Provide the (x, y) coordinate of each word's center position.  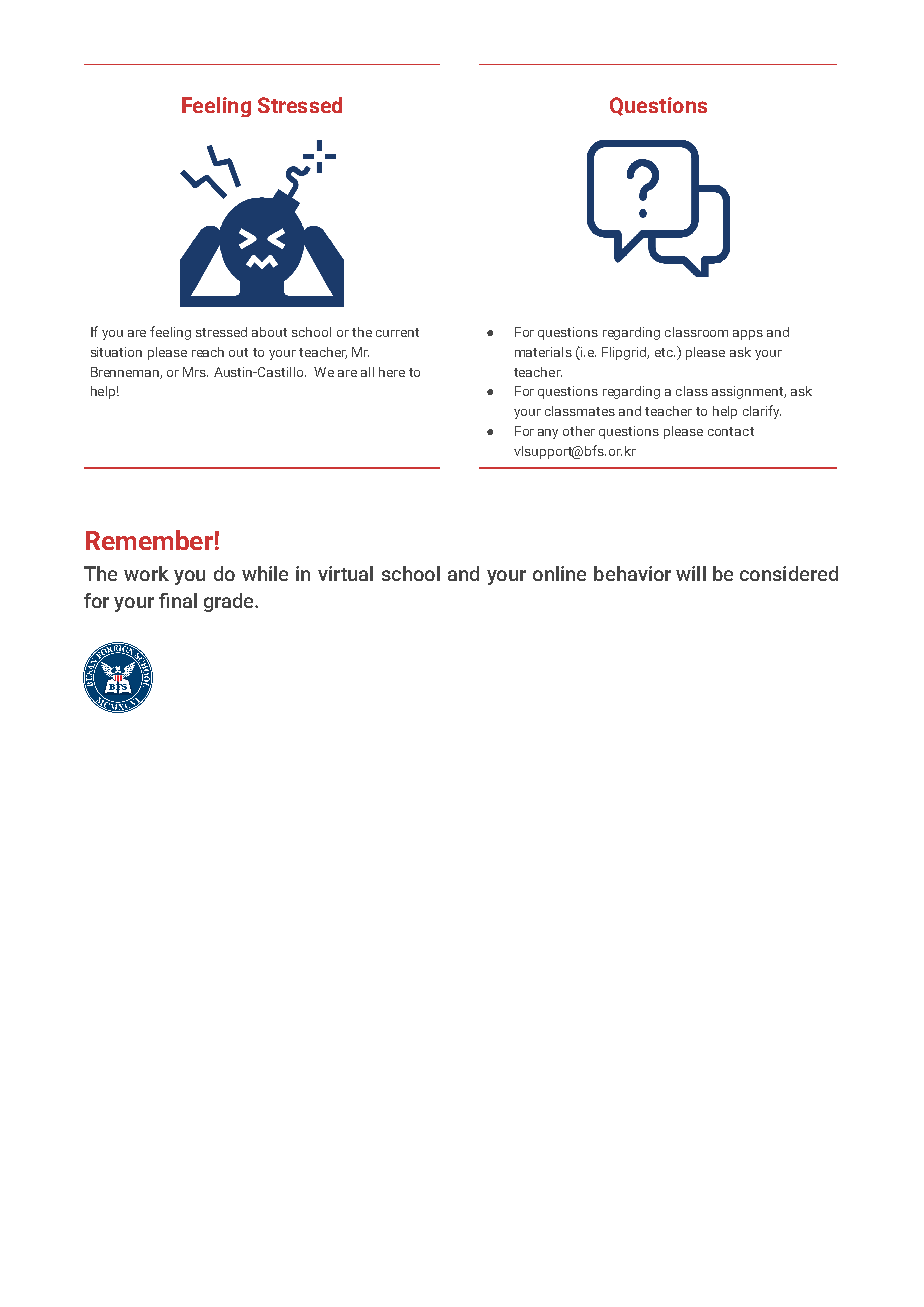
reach (208, 352)
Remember (149, 540)
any (548, 434)
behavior (632, 573)
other (579, 431)
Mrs (195, 372)
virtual (345, 573)
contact (731, 431)
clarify (762, 412)
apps (748, 335)
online (559, 573)
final (178, 600)
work (146, 573)
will (691, 573)
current (397, 332)
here (392, 372)
